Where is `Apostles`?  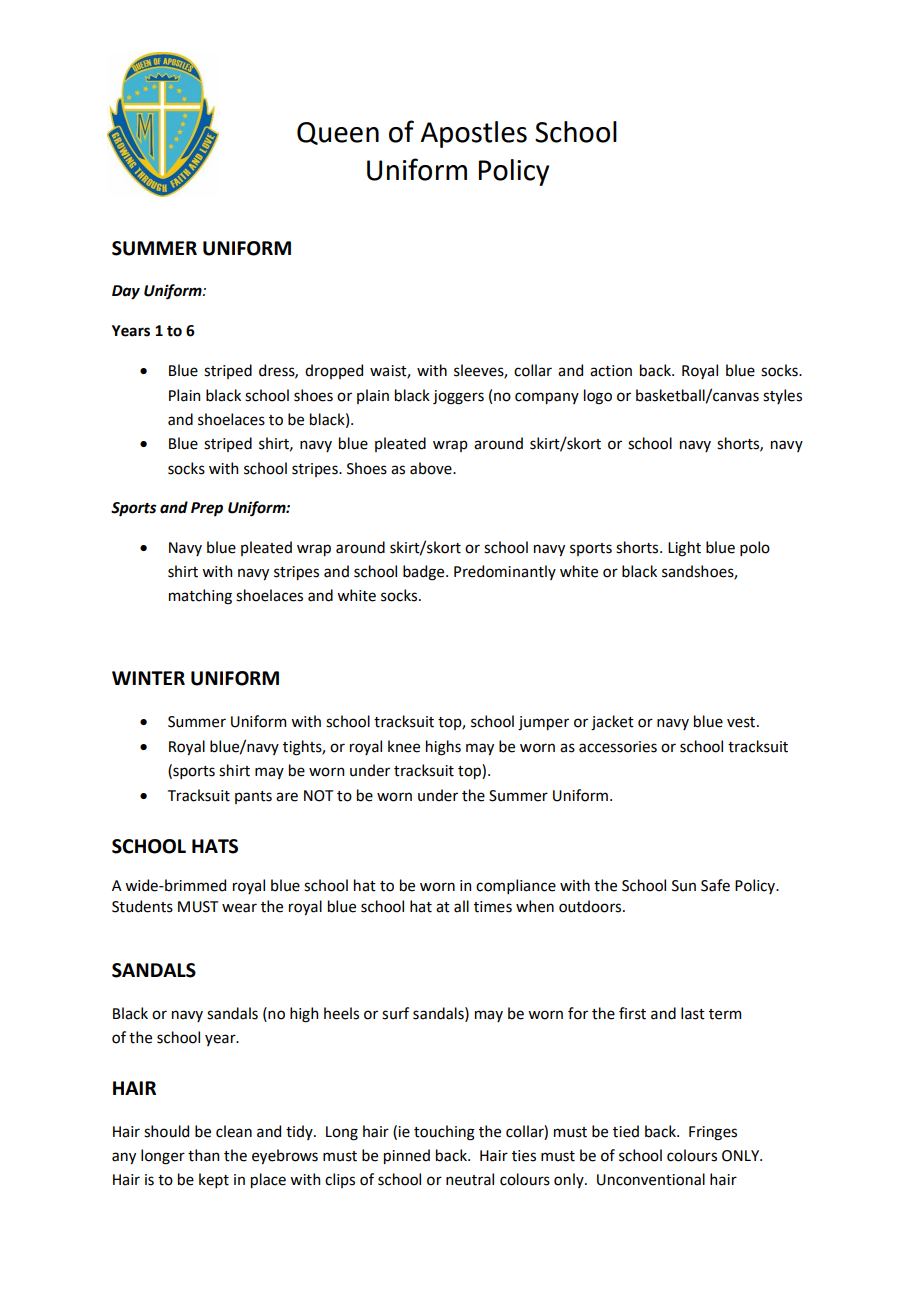
Apostles is located at coordinates (474, 134).
